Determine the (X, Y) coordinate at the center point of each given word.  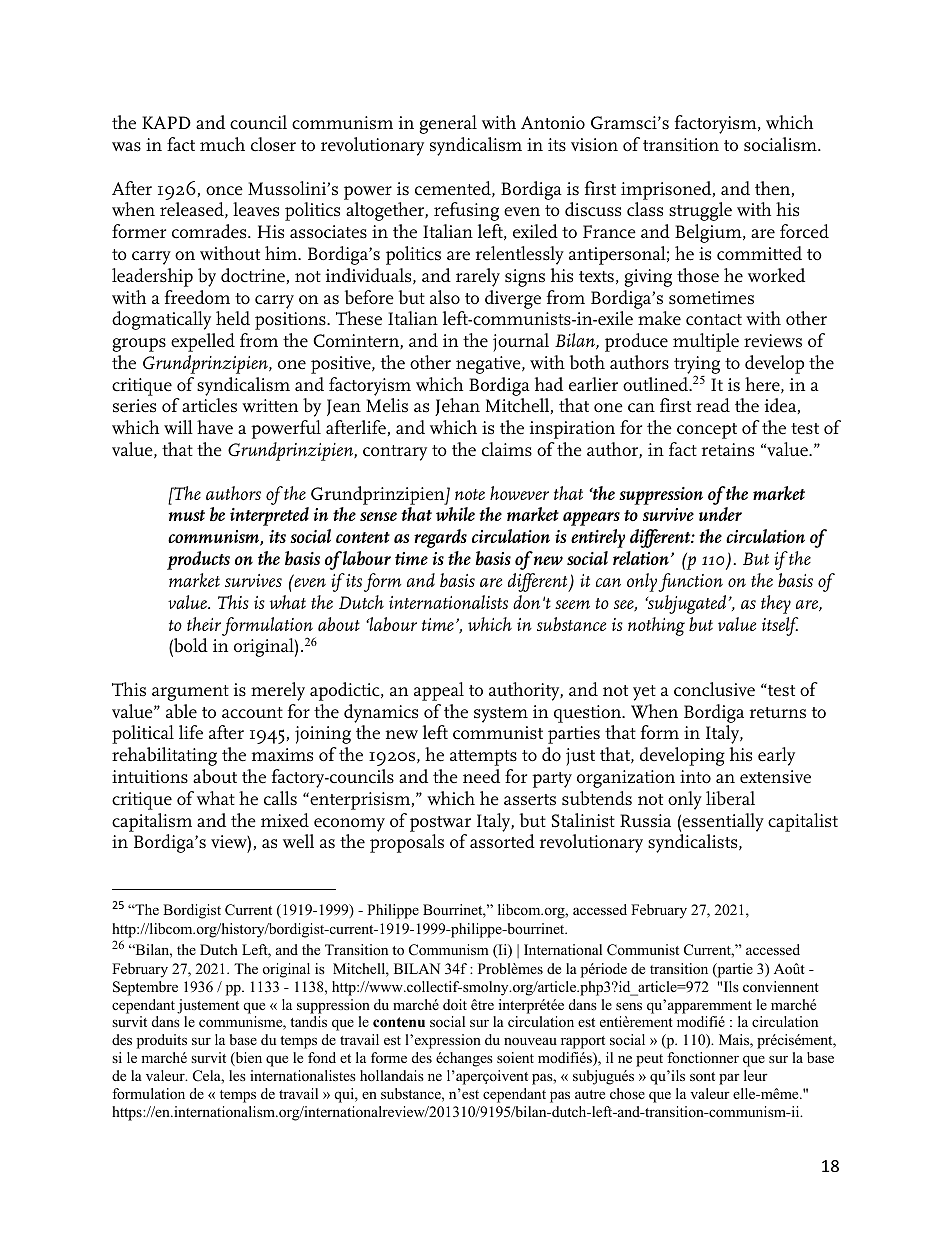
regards (440, 538)
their (204, 624)
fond (322, 1057)
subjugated (686, 604)
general (448, 124)
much (222, 144)
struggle (700, 211)
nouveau (530, 1041)
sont (702, 1076)
